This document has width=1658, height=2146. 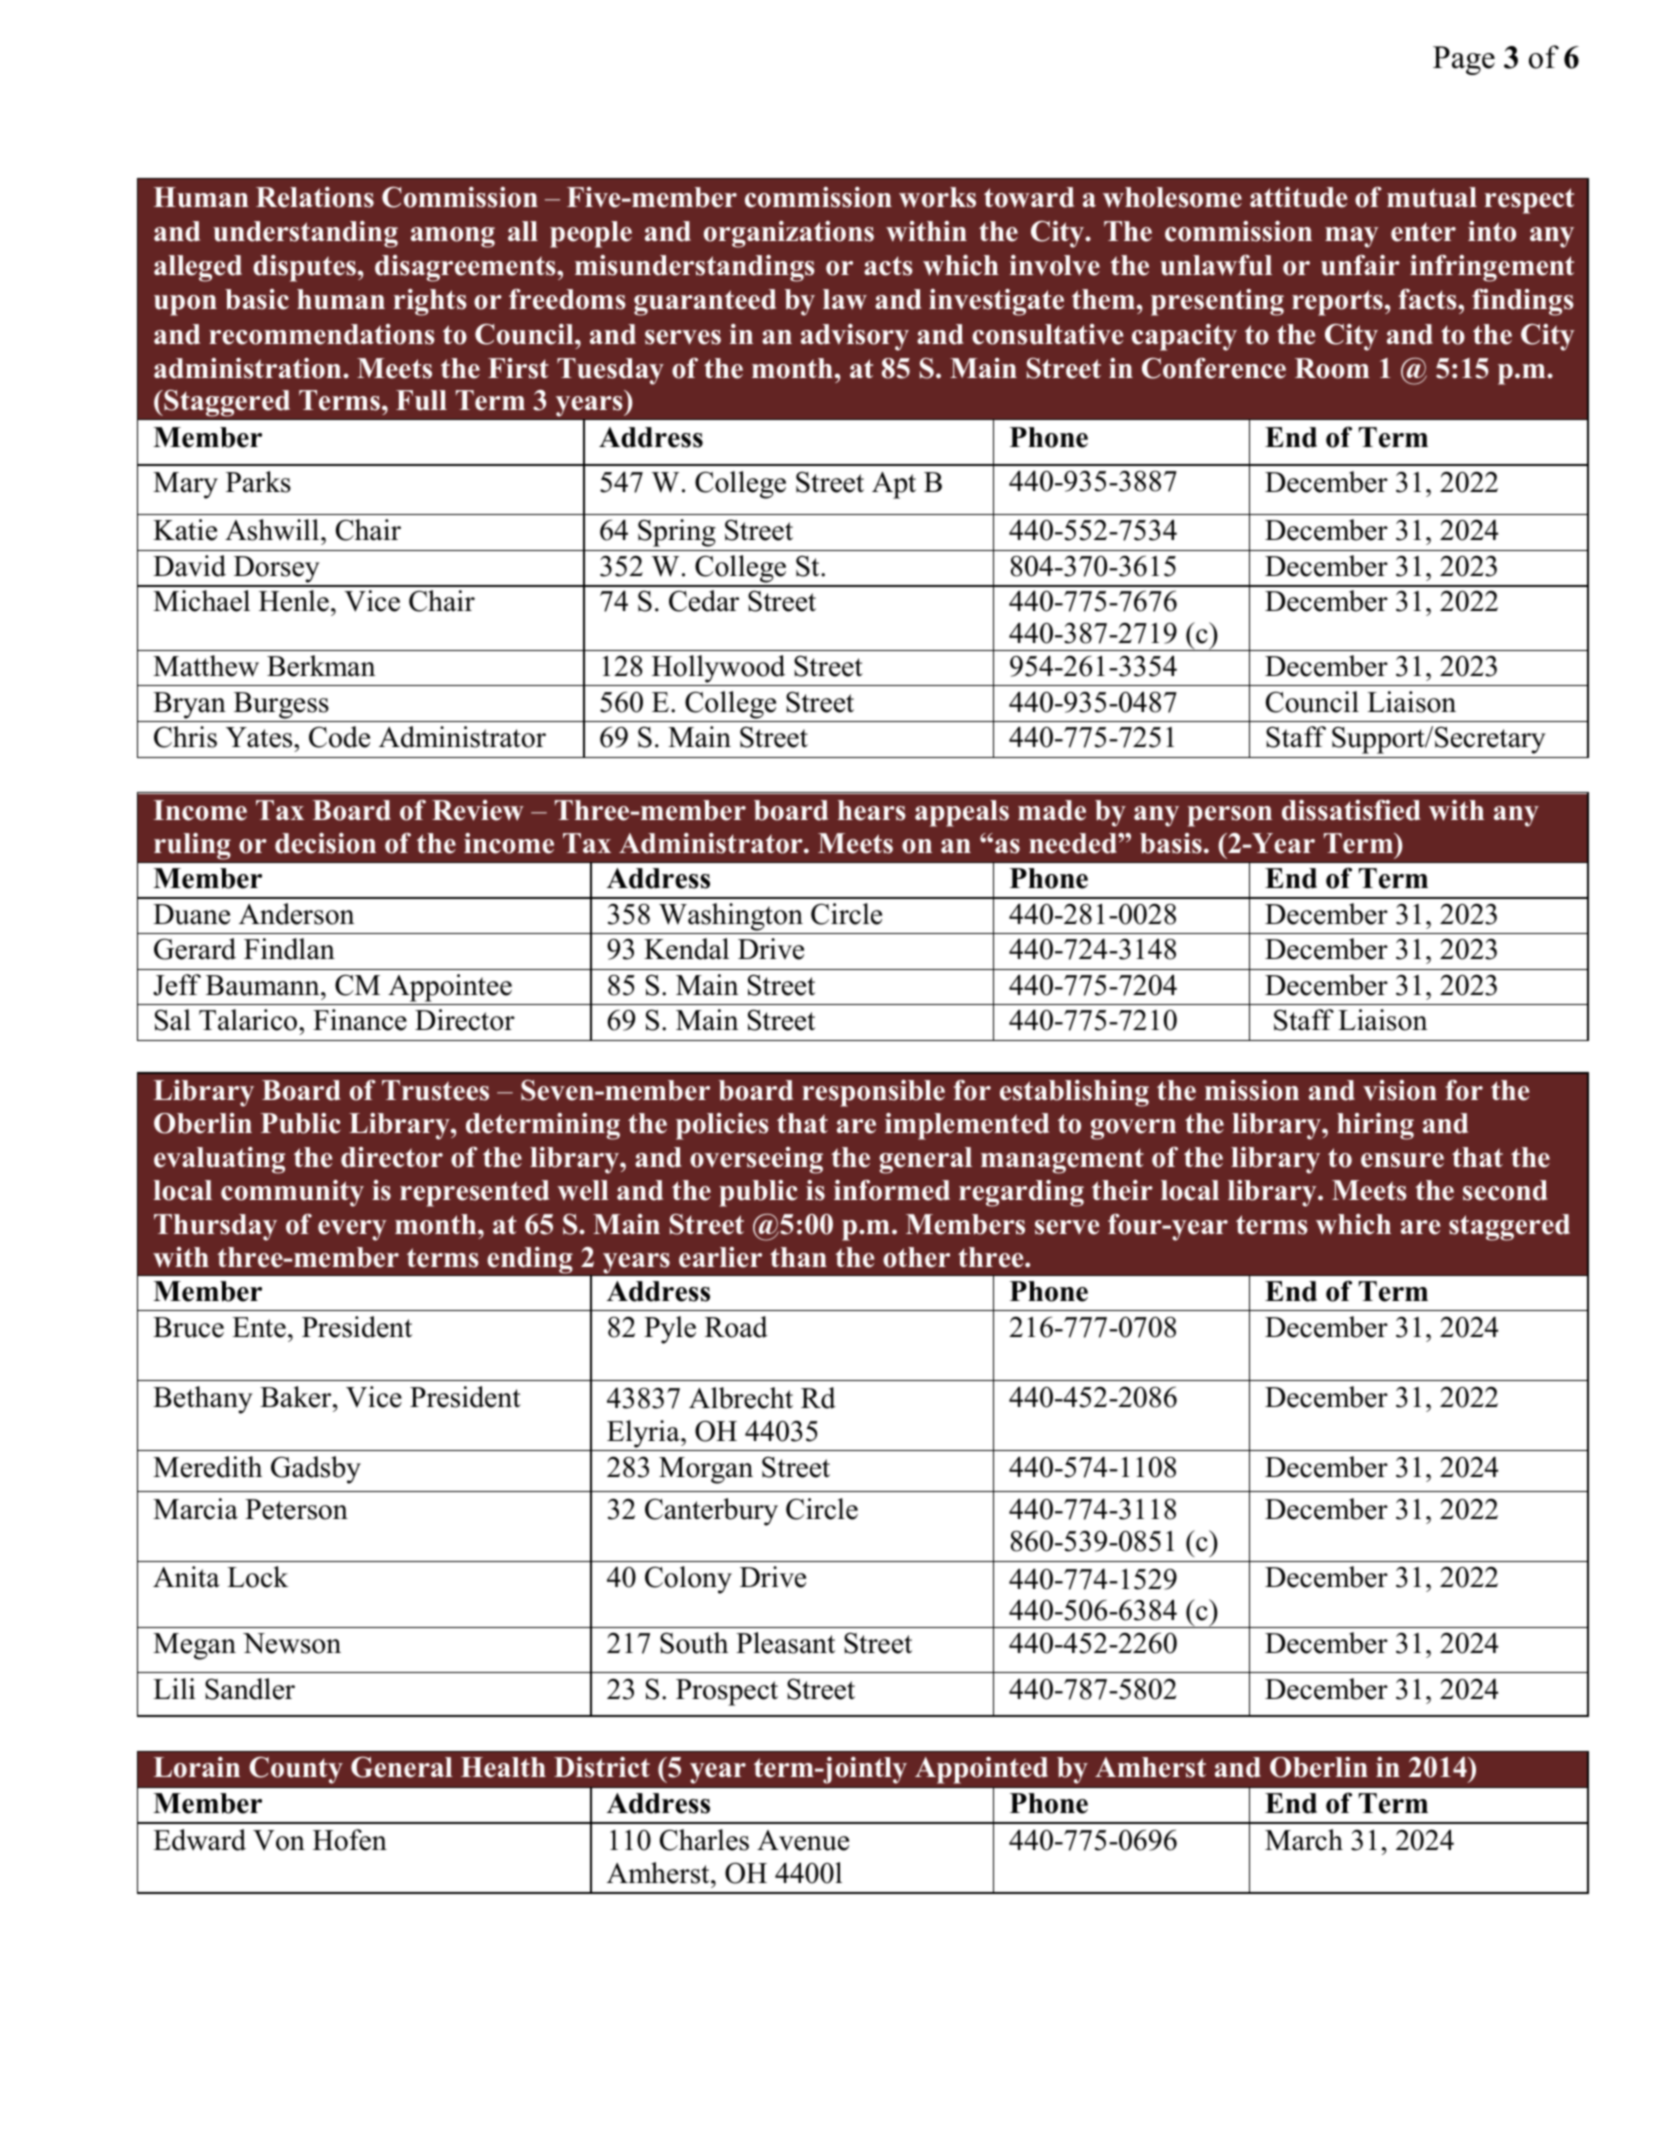 I want to click on Relations, so click(x=315, y=197).
